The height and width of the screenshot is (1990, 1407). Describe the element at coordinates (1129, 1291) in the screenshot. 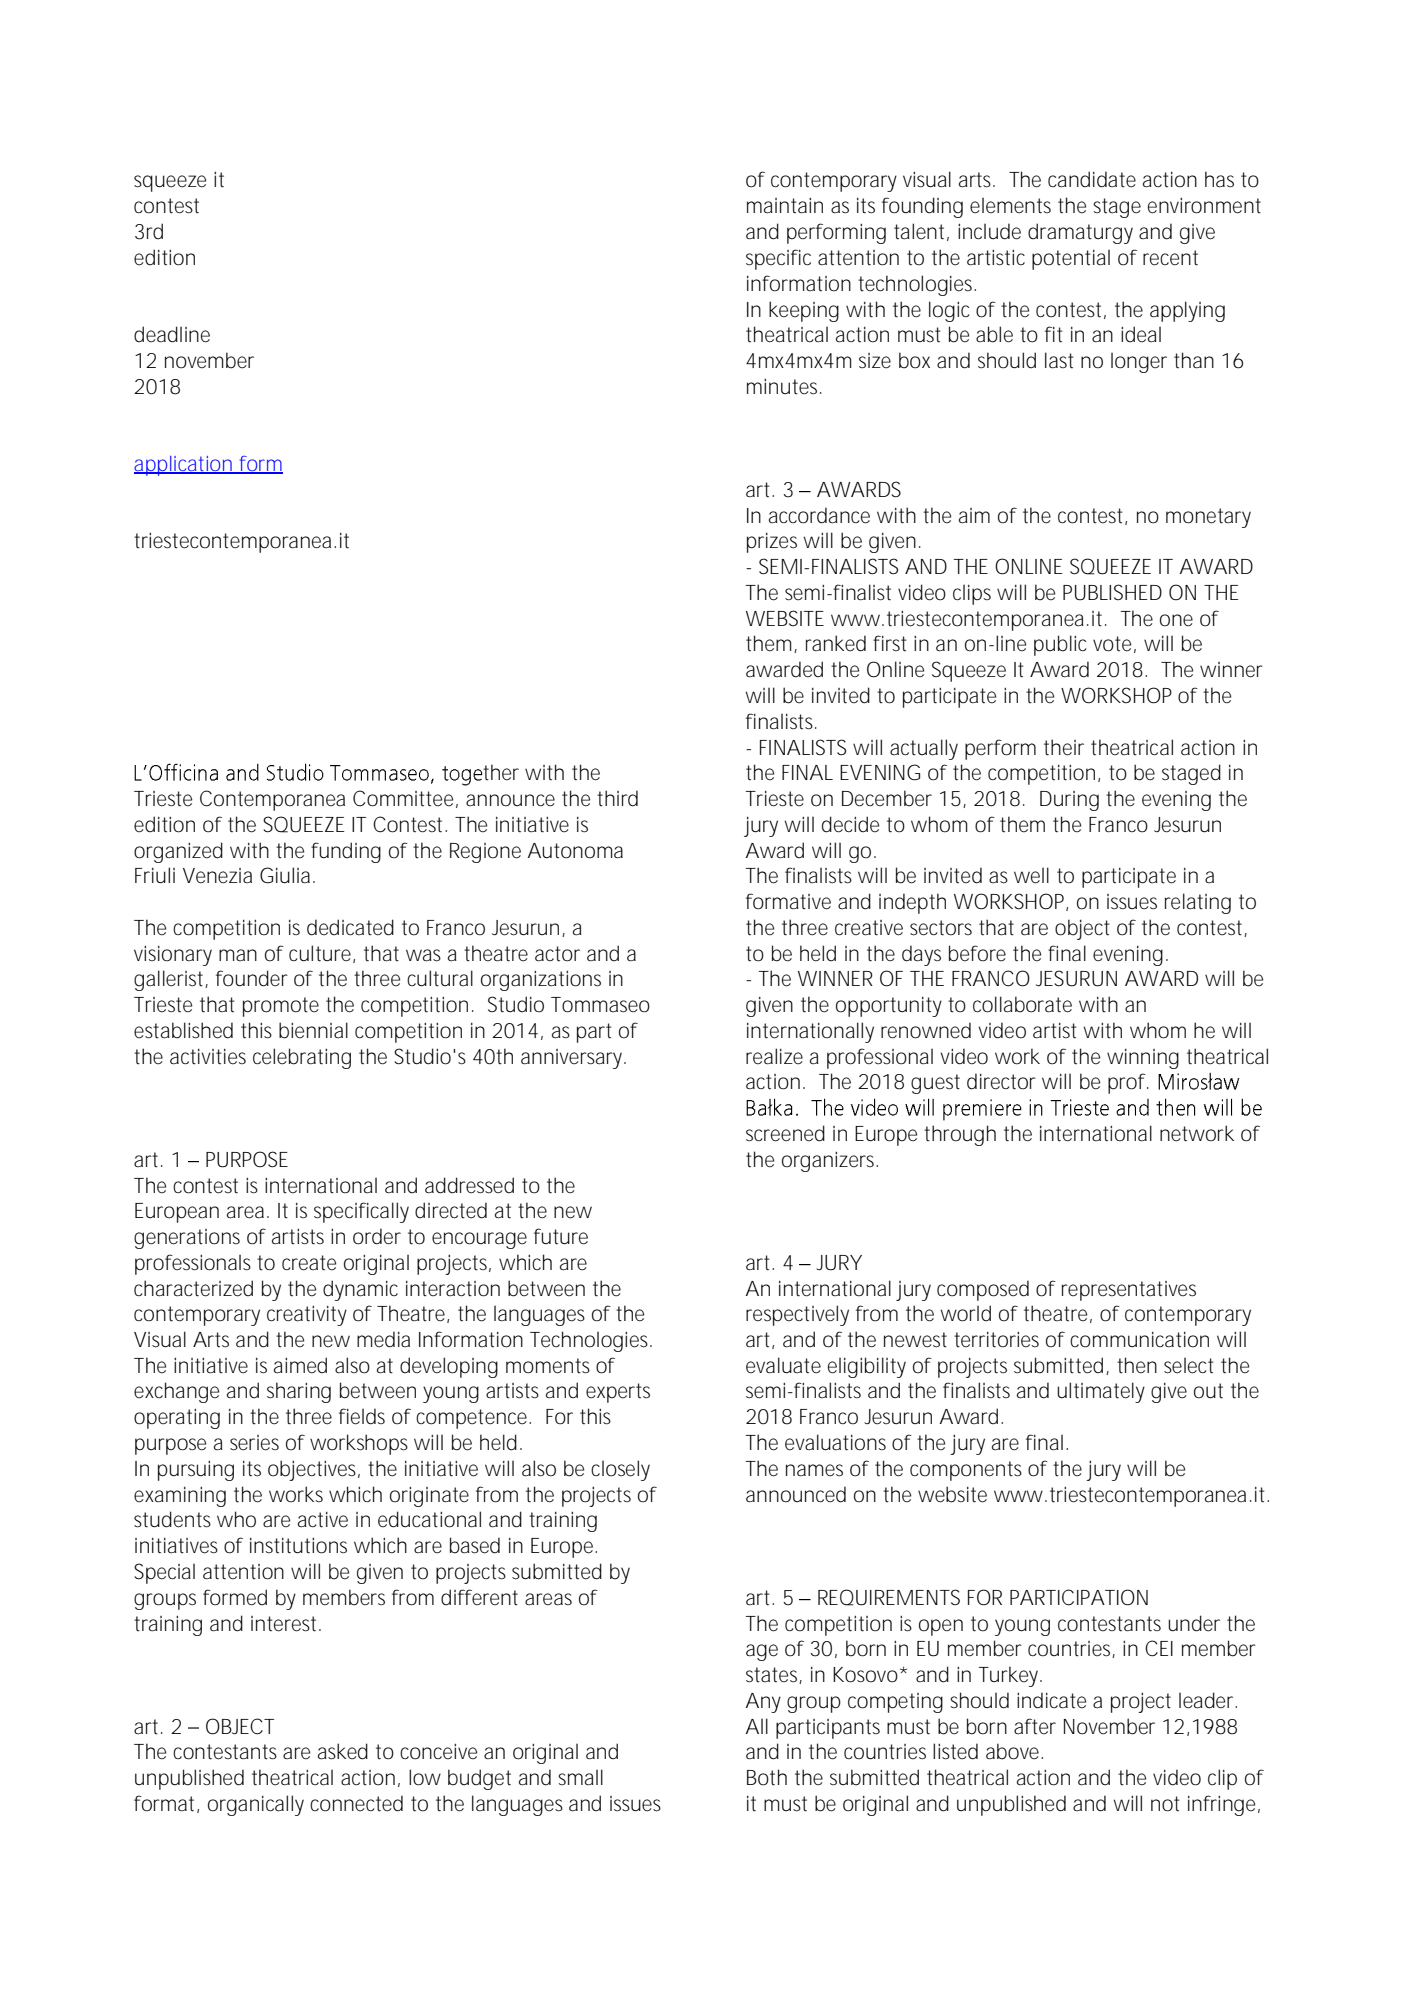

I see `representatives` at that location.
